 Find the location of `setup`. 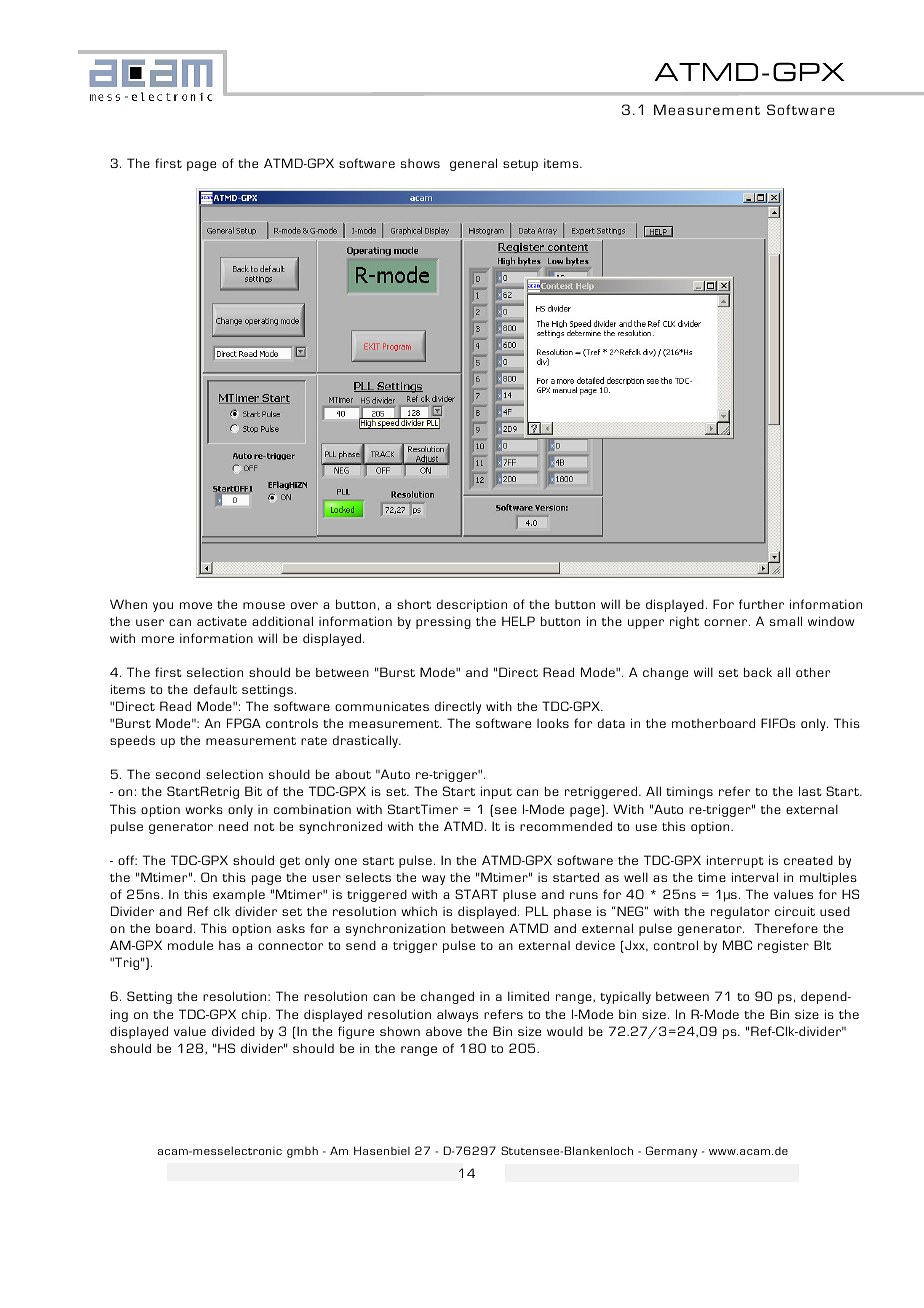

setup is located at coordinates (520, 165).
